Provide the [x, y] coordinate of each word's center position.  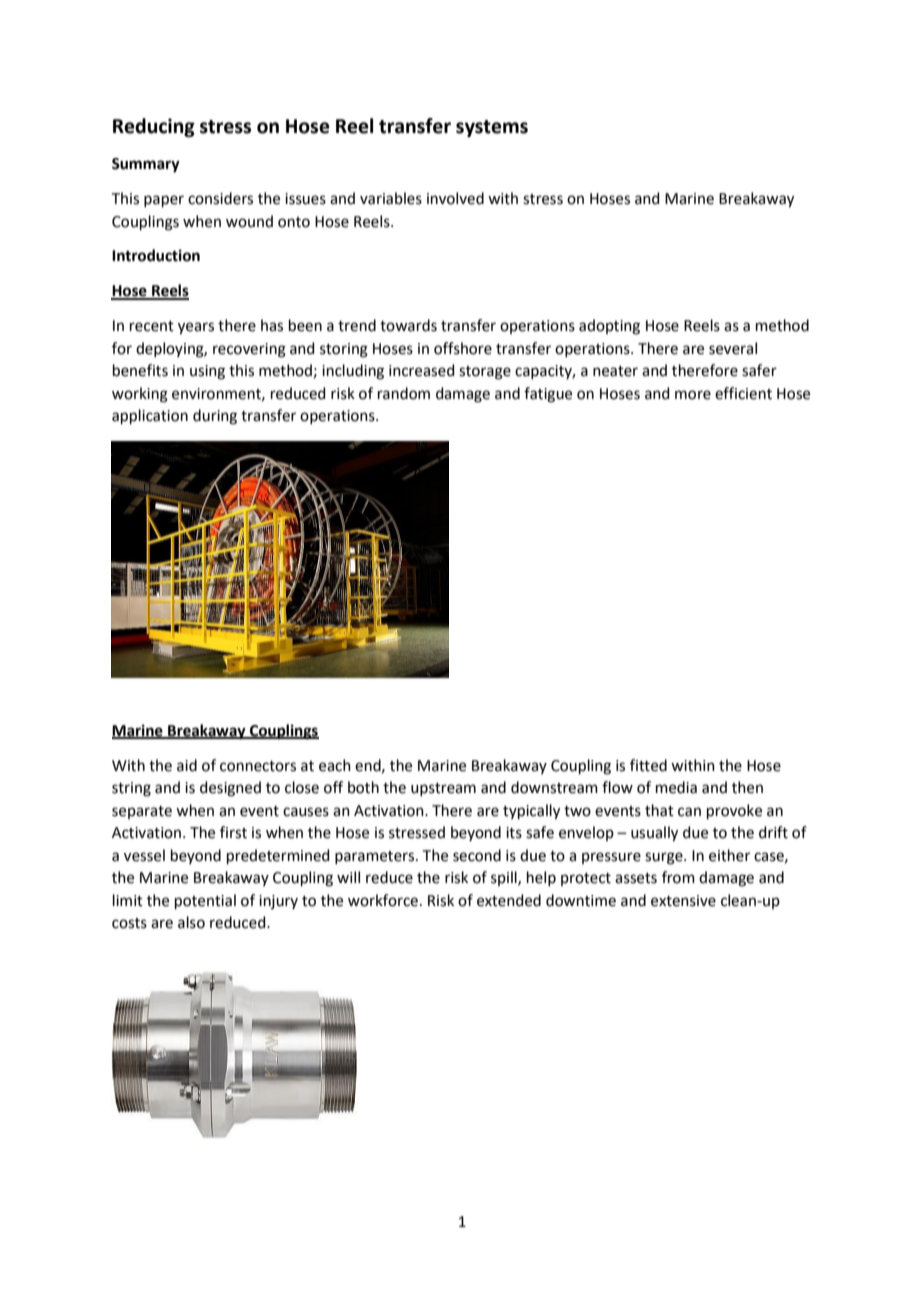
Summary [146, 165]
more [693, 395]
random [404, 393]
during [215, 417]
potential [205, 901]
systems [492, 128]
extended [509, 900]
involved [455, 198]
